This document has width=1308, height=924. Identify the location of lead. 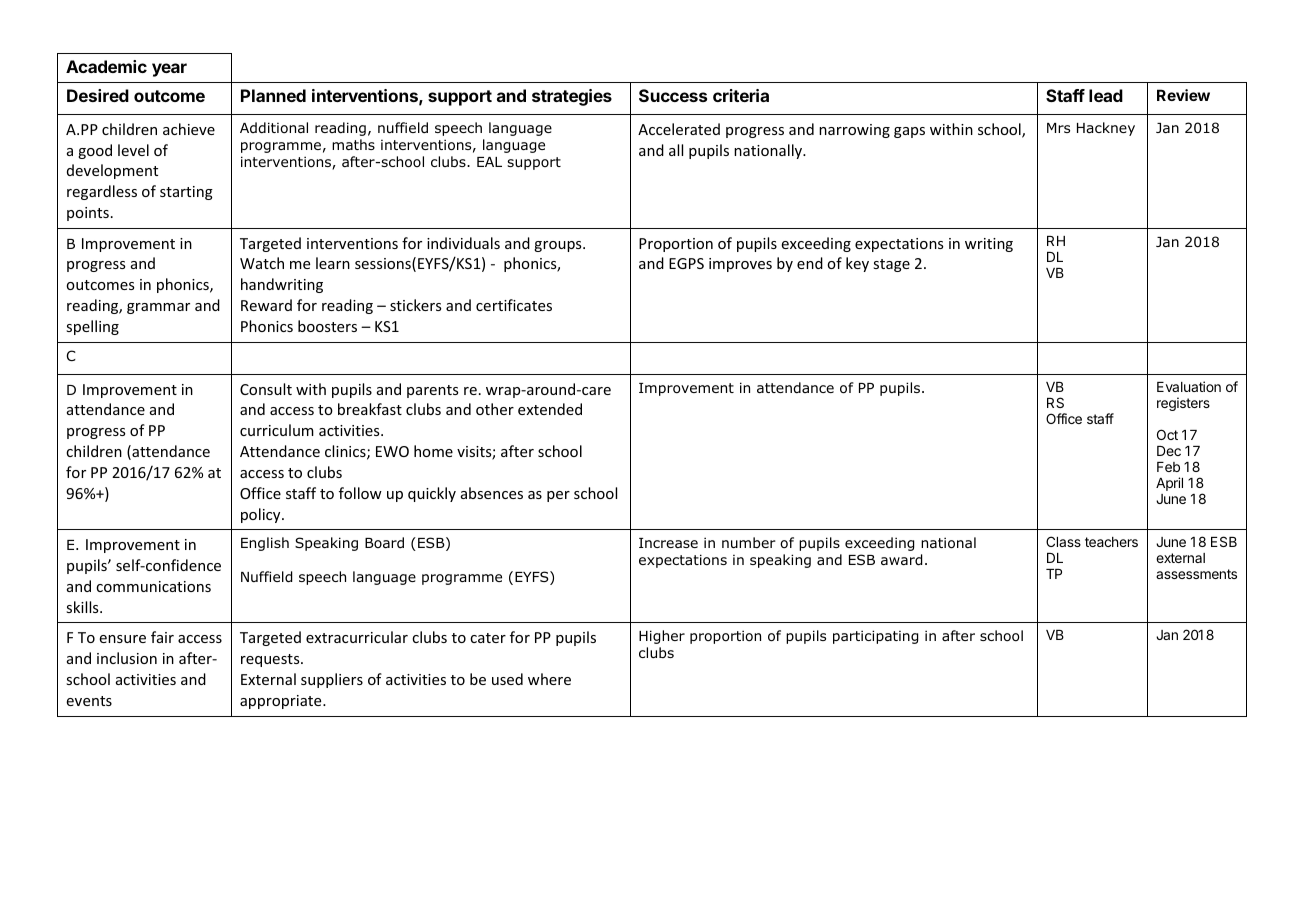
(1106, 95).
